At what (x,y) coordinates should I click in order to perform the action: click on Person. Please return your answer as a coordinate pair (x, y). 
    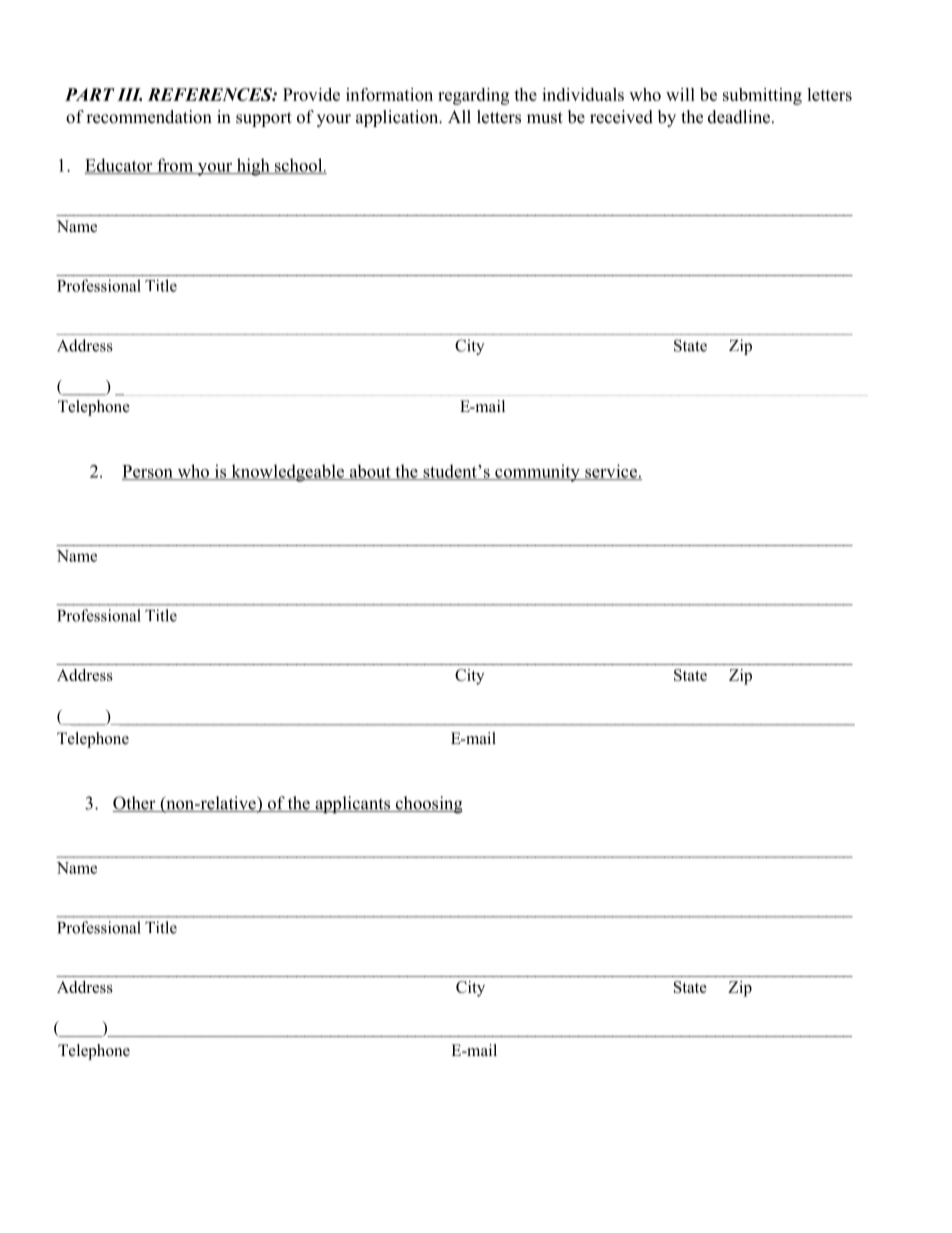
    Looking at the image, I should click on (148, 472).
